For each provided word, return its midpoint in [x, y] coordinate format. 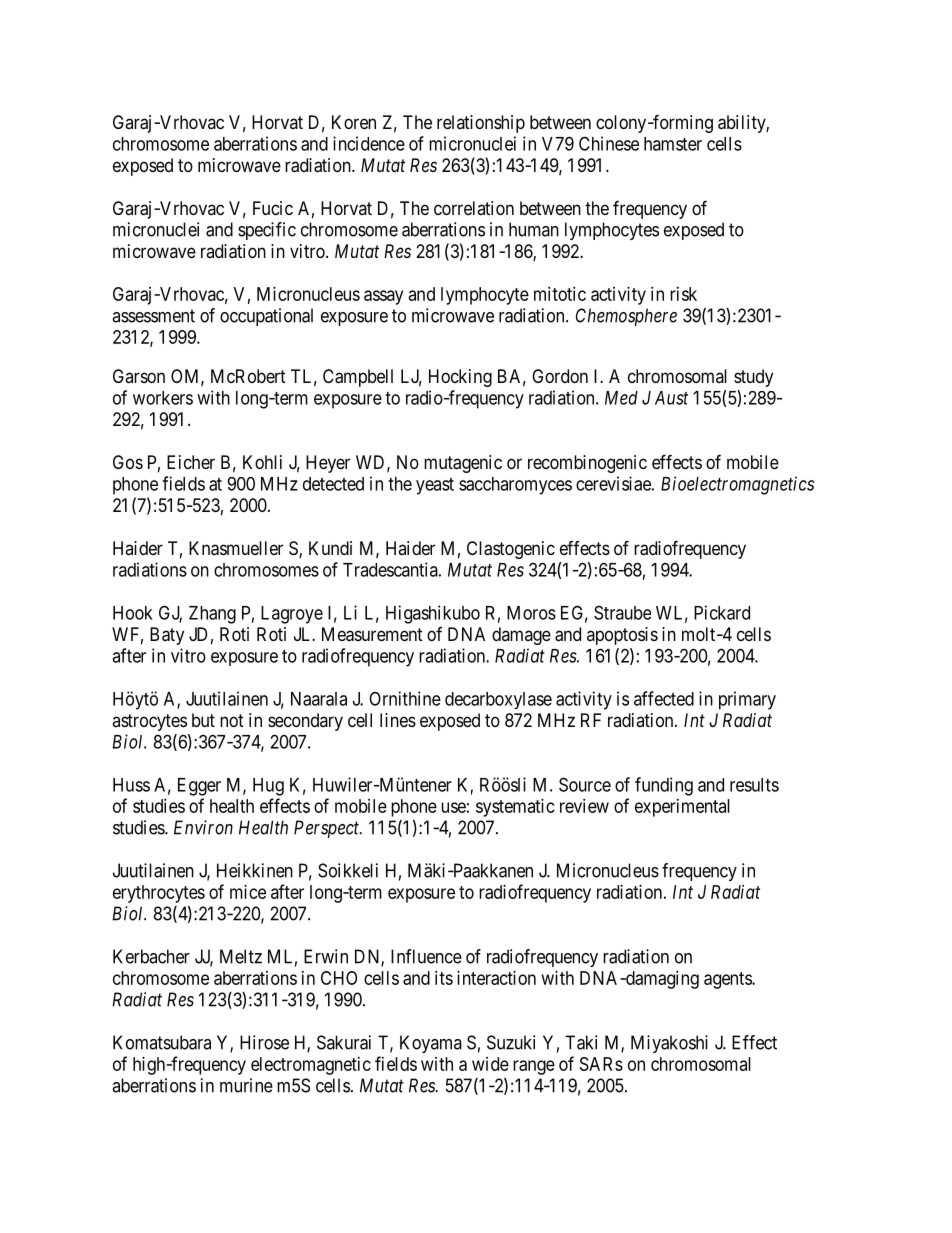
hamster [673, 144]
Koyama [431, 1044]
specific [267, 231]
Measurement [372, 634]
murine [246, 1085]
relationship [481, 124]
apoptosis [622, 636]
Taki [581, 1042]
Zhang [212, 615]
